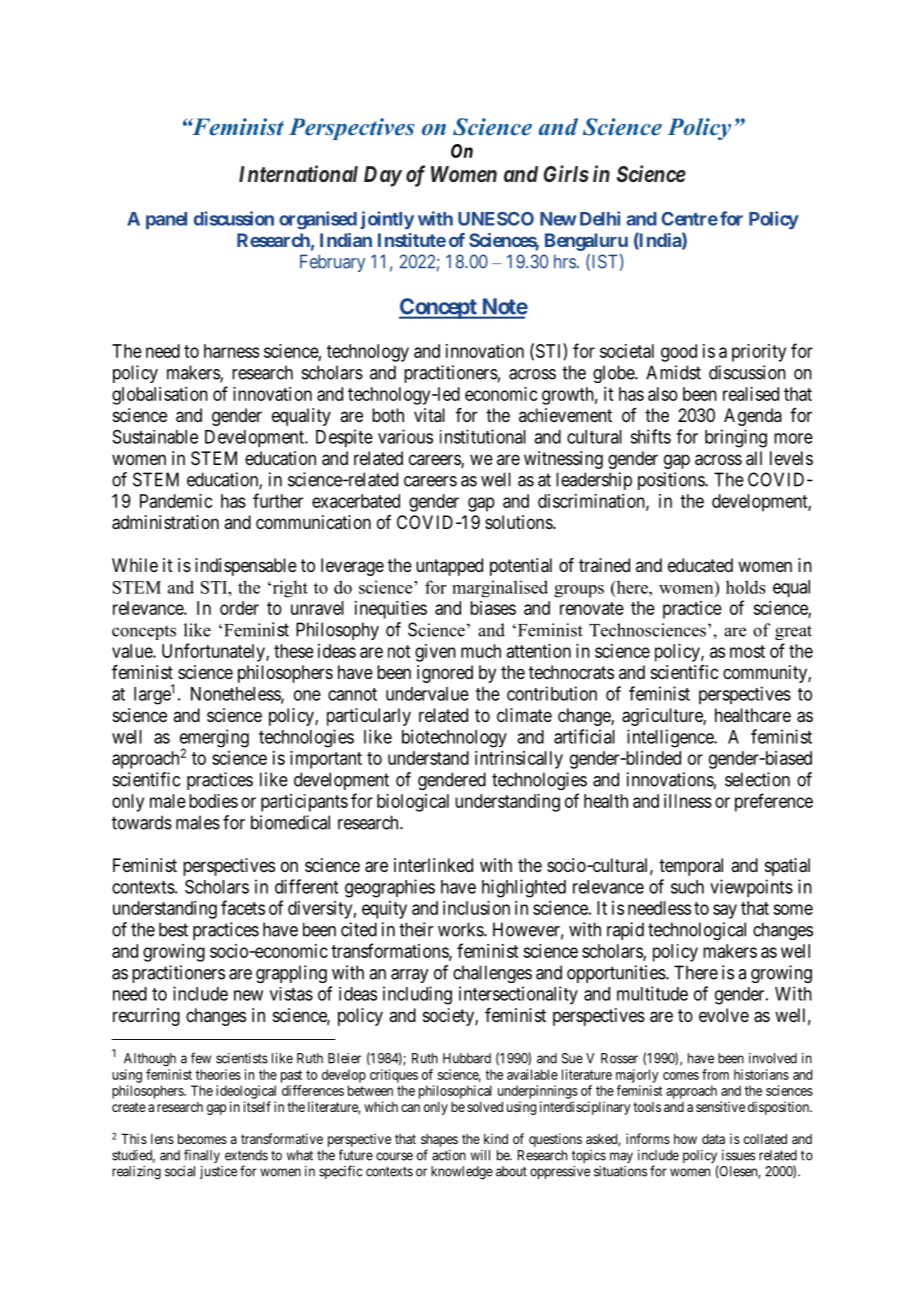  What do you see at coordinates (461, 929) in the screenshot?
I see `works` at bounding box center [461, 929].
